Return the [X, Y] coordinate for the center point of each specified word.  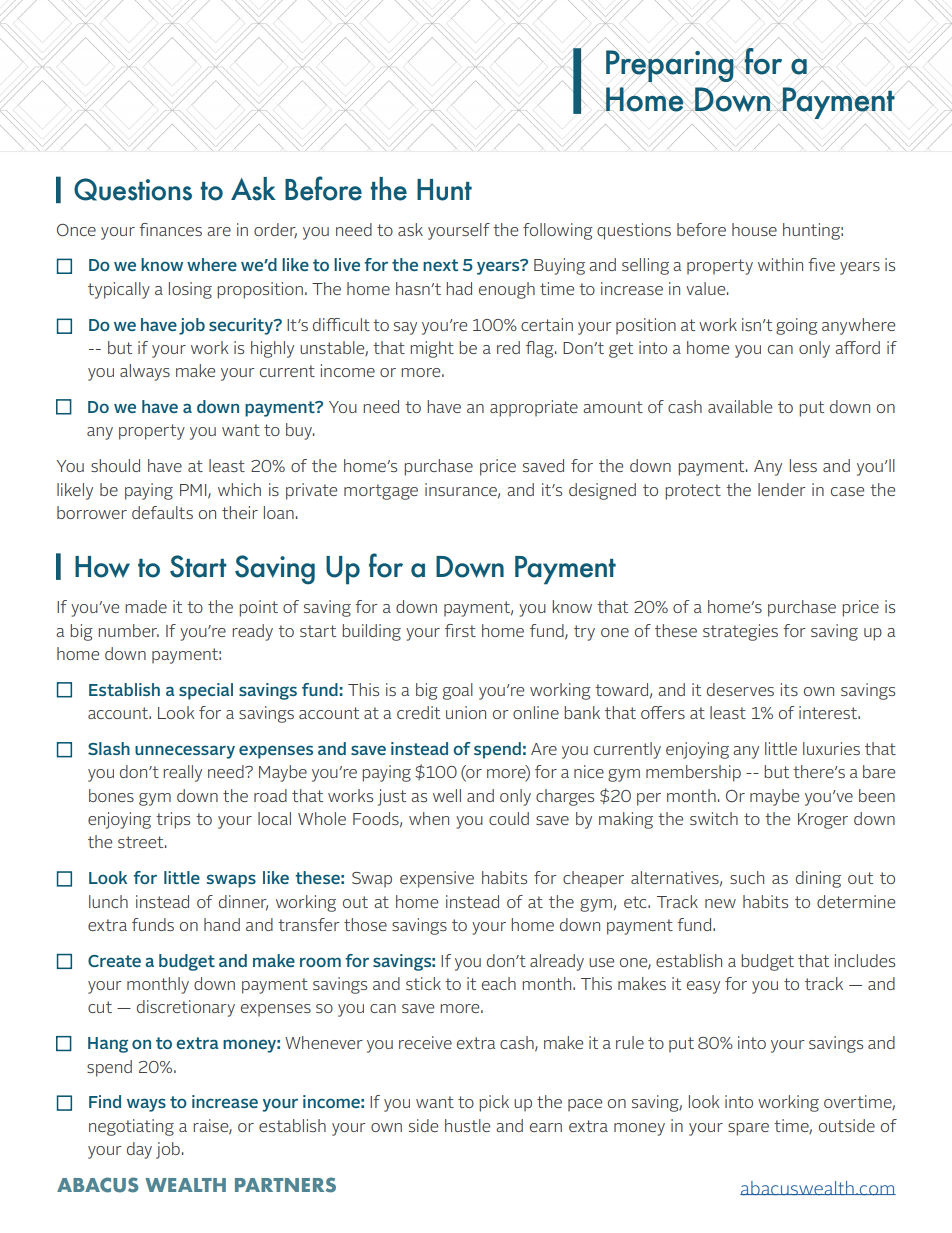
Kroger [823, 821]
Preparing [671, 66]
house [754, 229]
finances [170, 229]
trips [173, 820]
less [803, 465]
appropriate [534, 408]
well [447, 795]
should [115, 465]
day [139, 1150]
